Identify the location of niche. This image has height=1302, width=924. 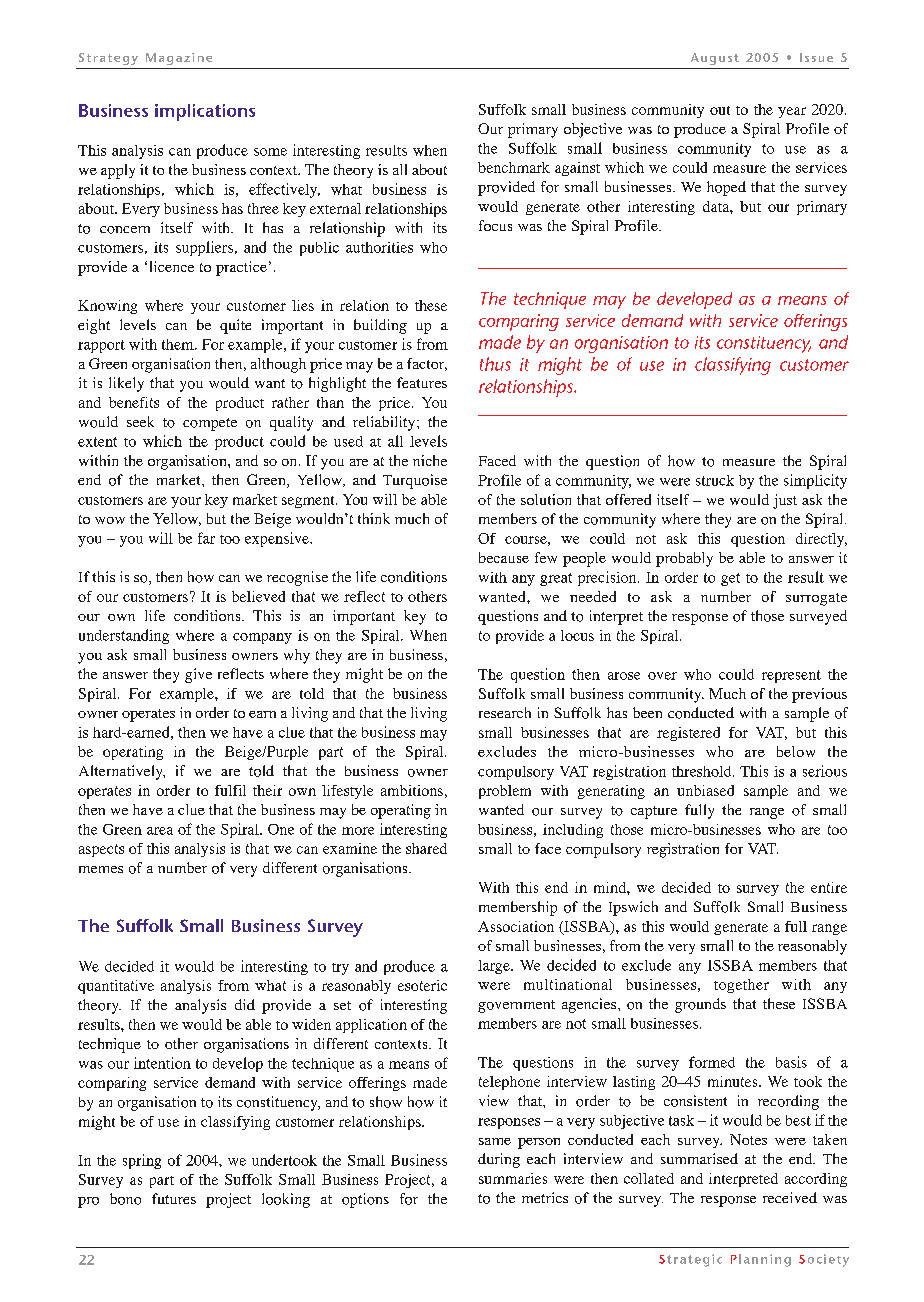
(430, 460).
